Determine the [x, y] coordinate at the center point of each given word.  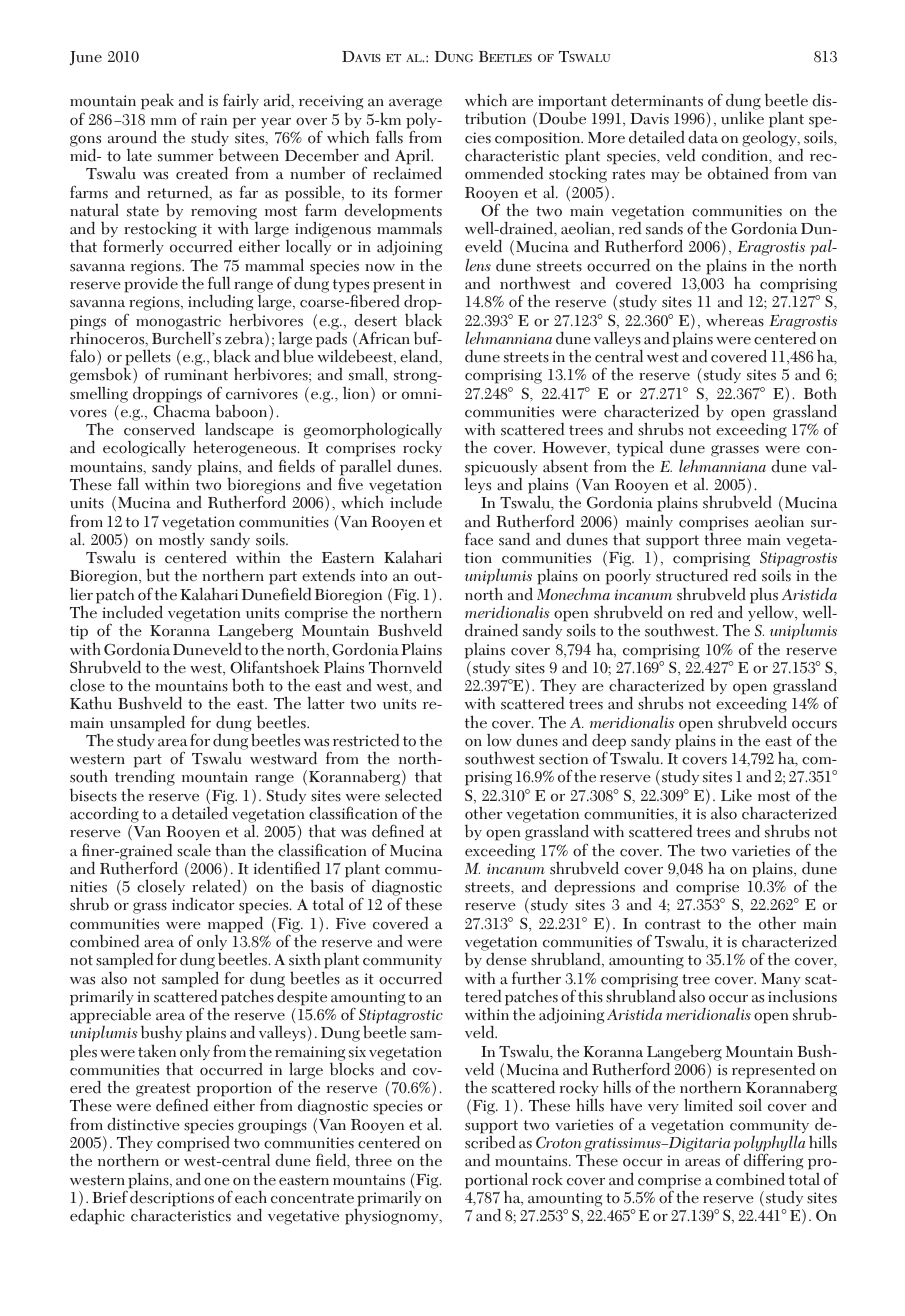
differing [773, 1163]
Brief [110, 1197]
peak [157, 101]
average [415, 105]
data [703, 137]
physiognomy [393, 1216]
